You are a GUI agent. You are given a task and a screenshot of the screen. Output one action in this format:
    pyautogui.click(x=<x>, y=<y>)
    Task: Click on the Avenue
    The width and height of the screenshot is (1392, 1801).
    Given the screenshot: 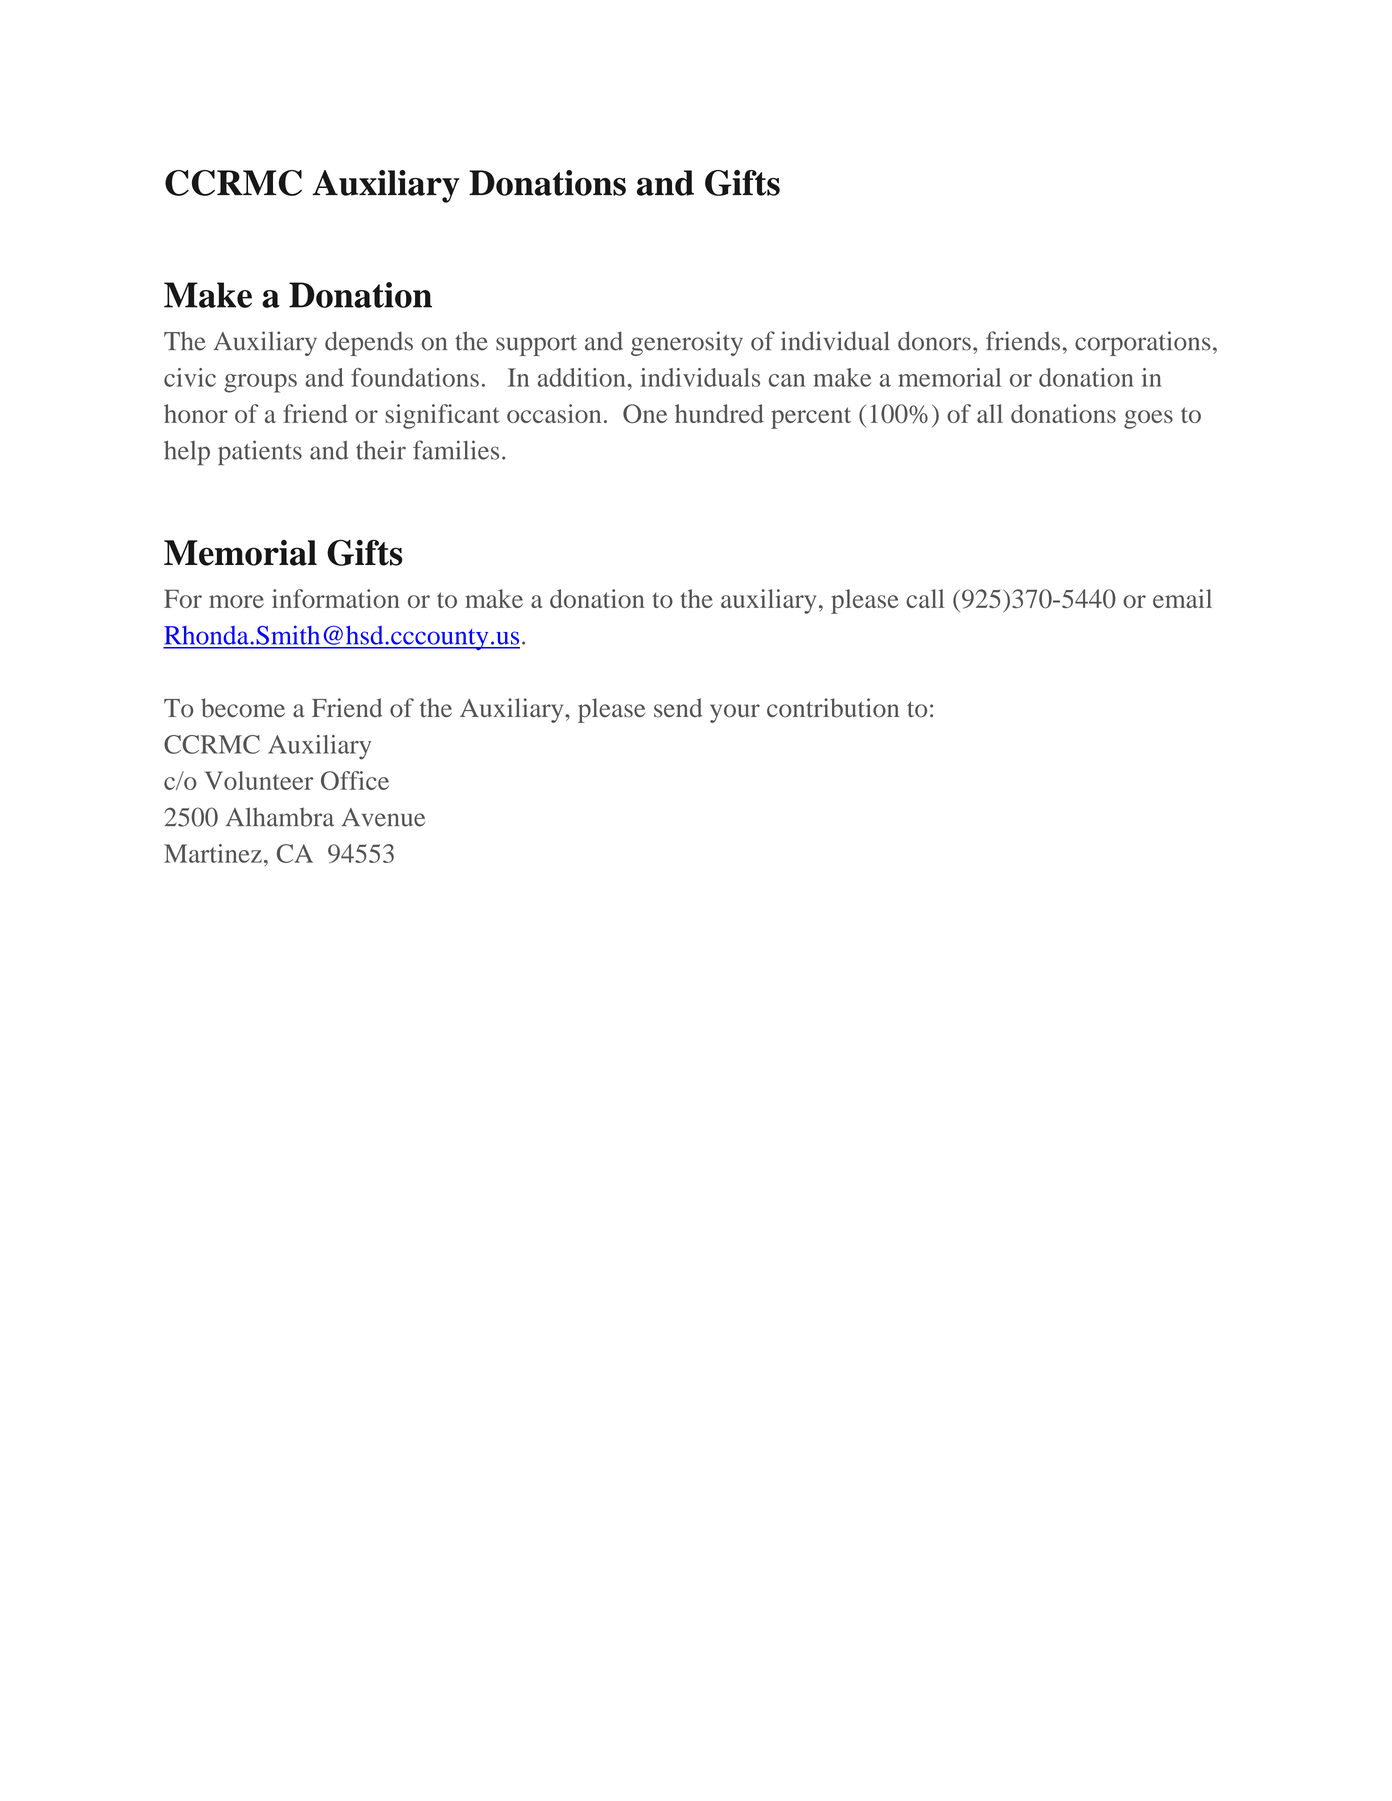 What is the action you would take?
    pyautogui.click(x=383, y=817)
